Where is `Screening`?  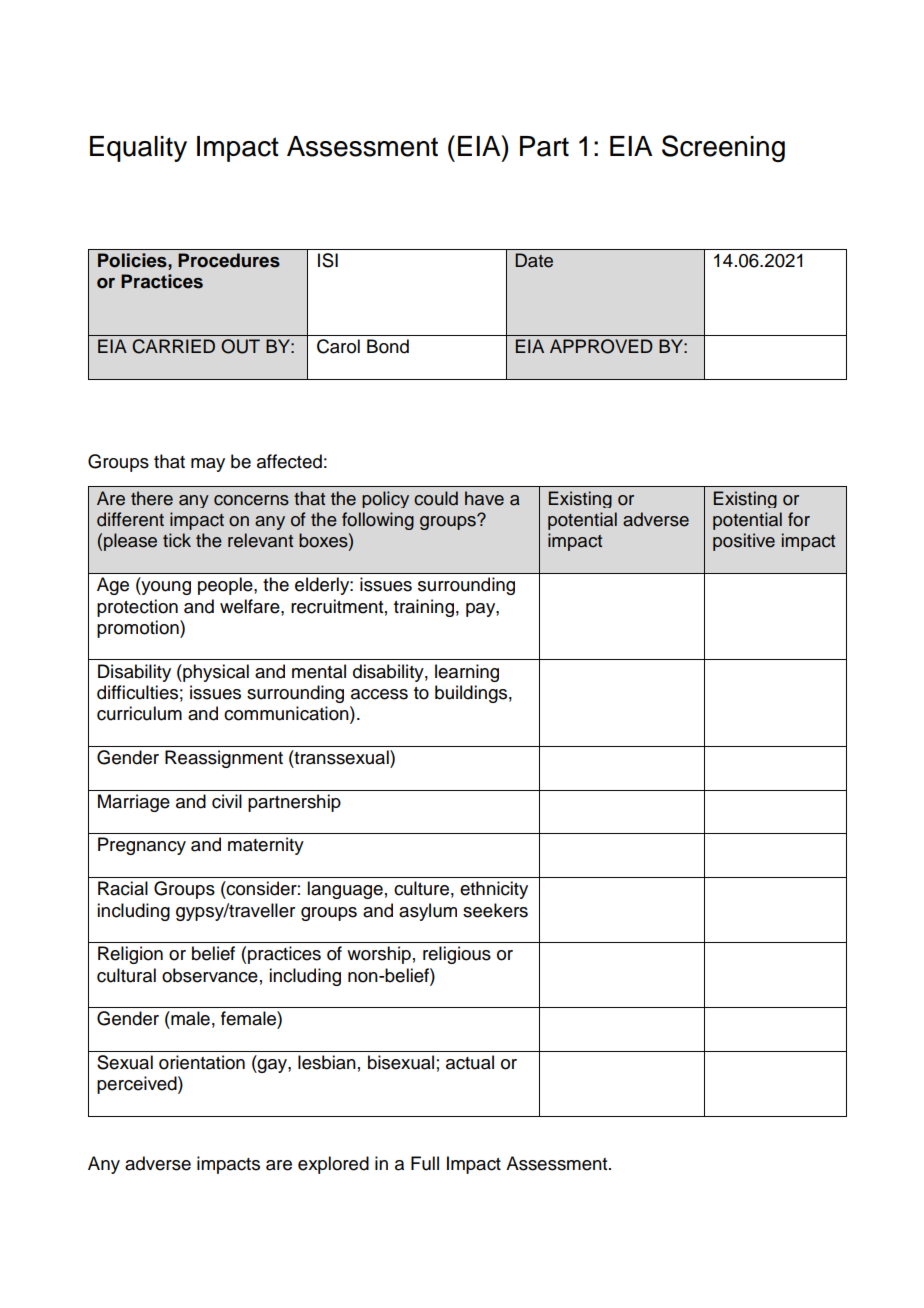
Screening is located at coordinates (723, 148).
